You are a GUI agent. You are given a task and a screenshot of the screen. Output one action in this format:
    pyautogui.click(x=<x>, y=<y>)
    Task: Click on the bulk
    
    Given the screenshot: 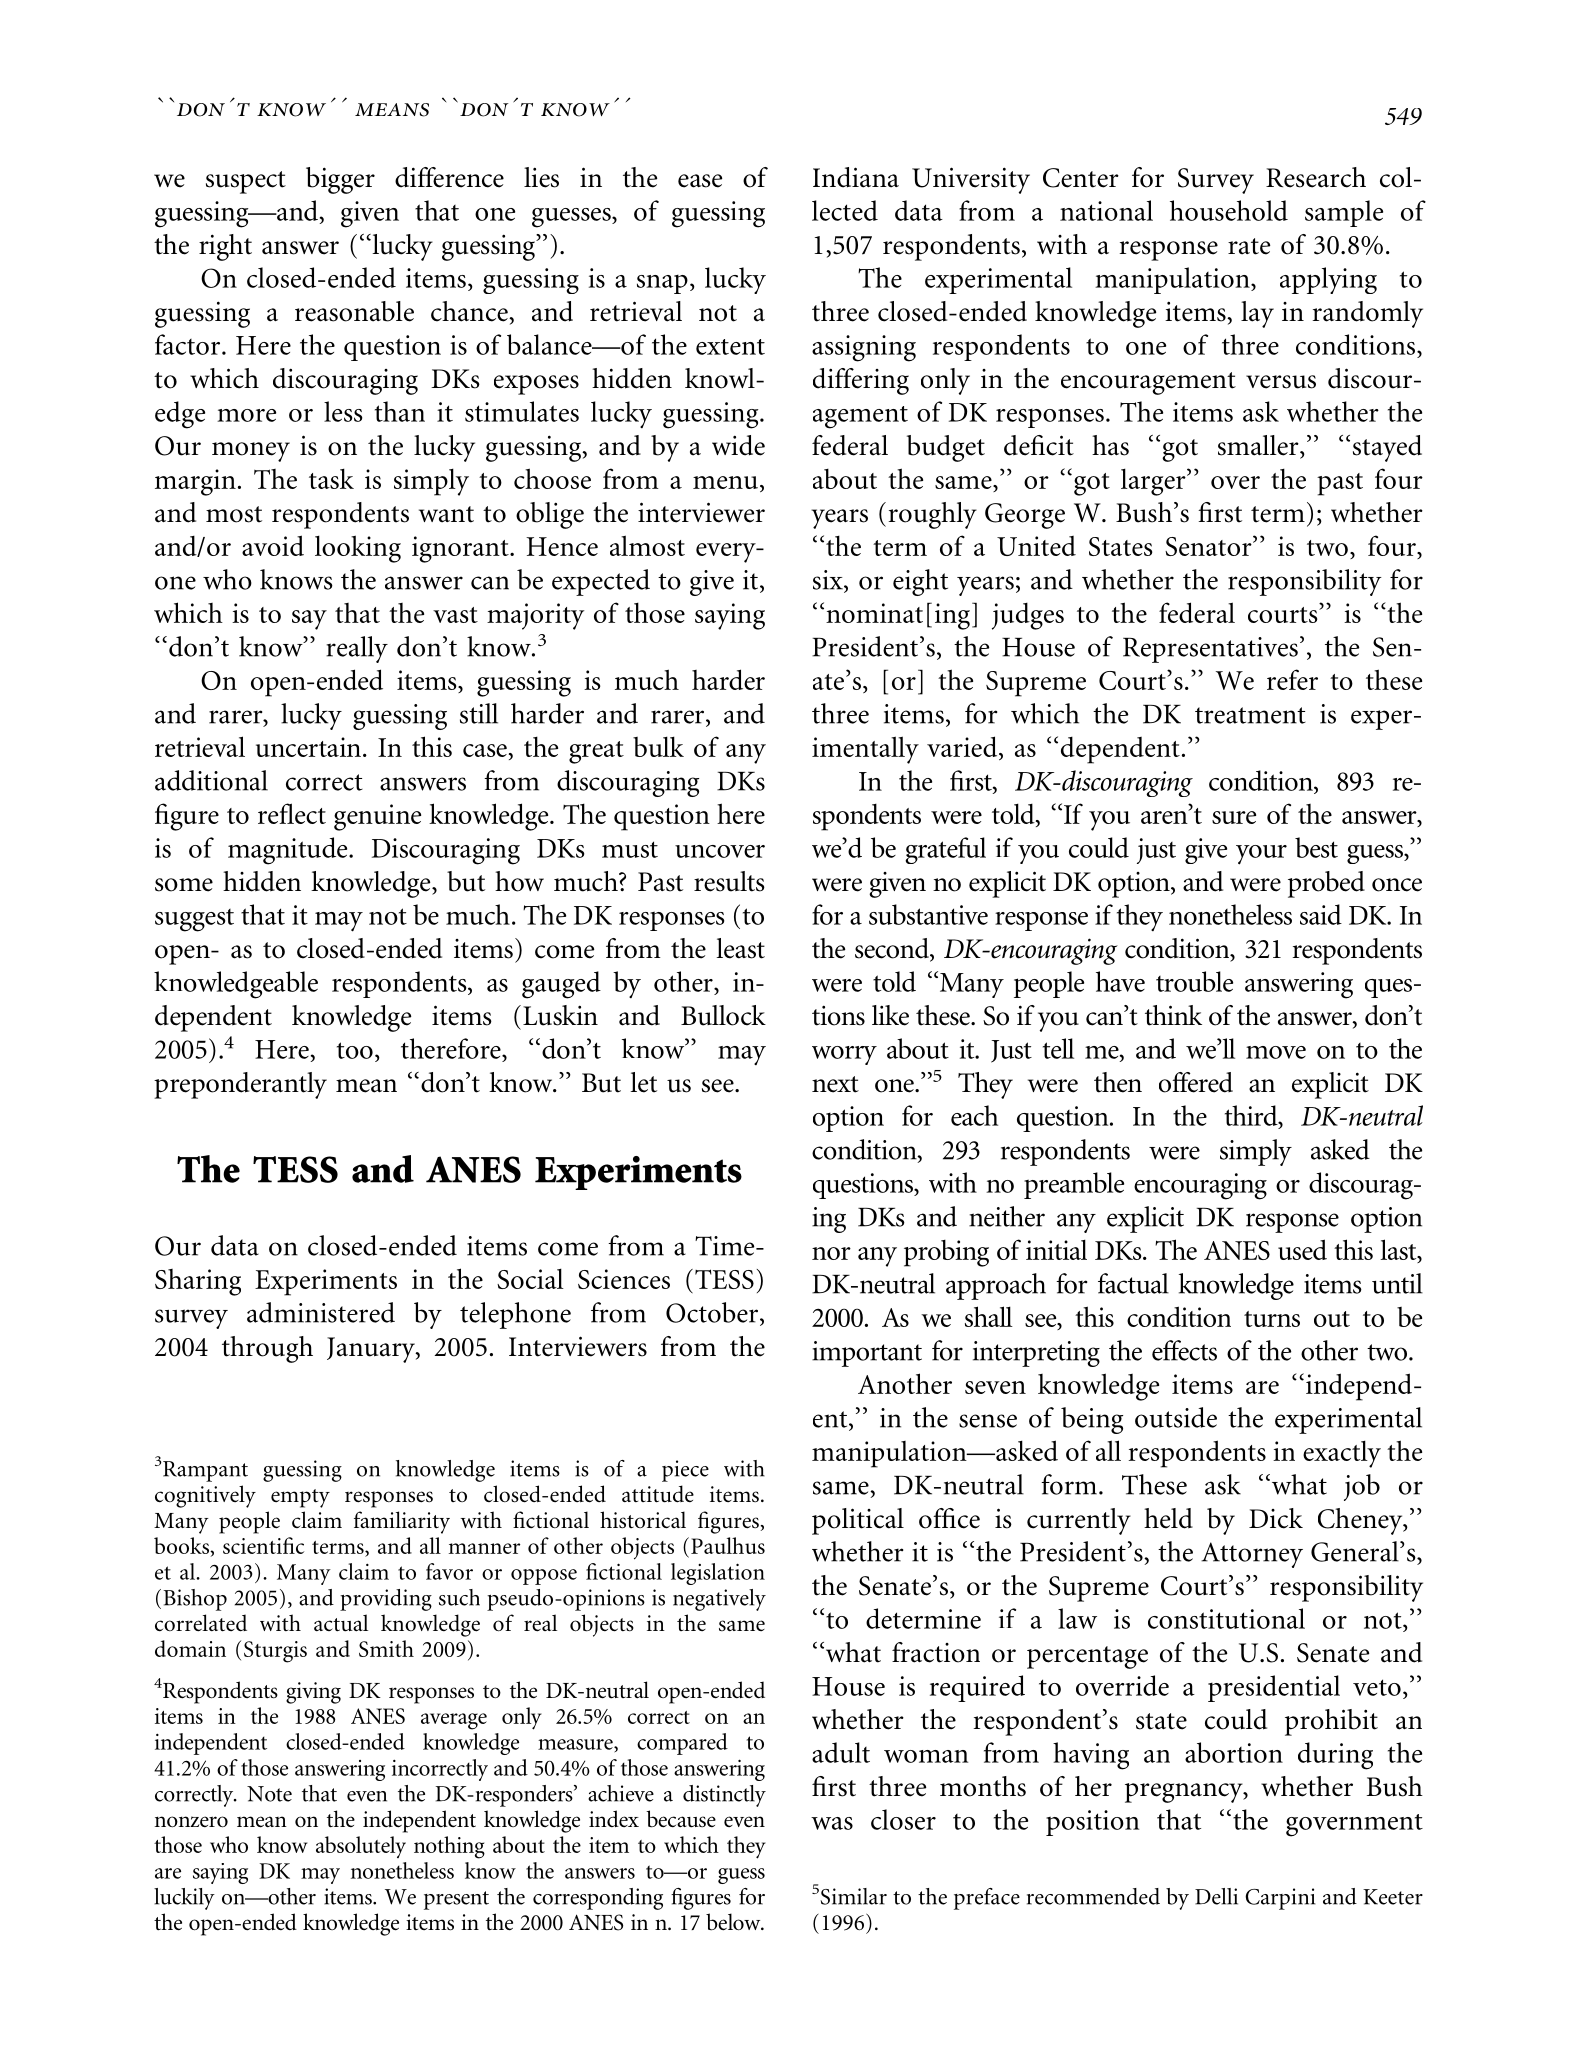 What is the action you would take?
    pyautogui.click(x=658, y=746)
